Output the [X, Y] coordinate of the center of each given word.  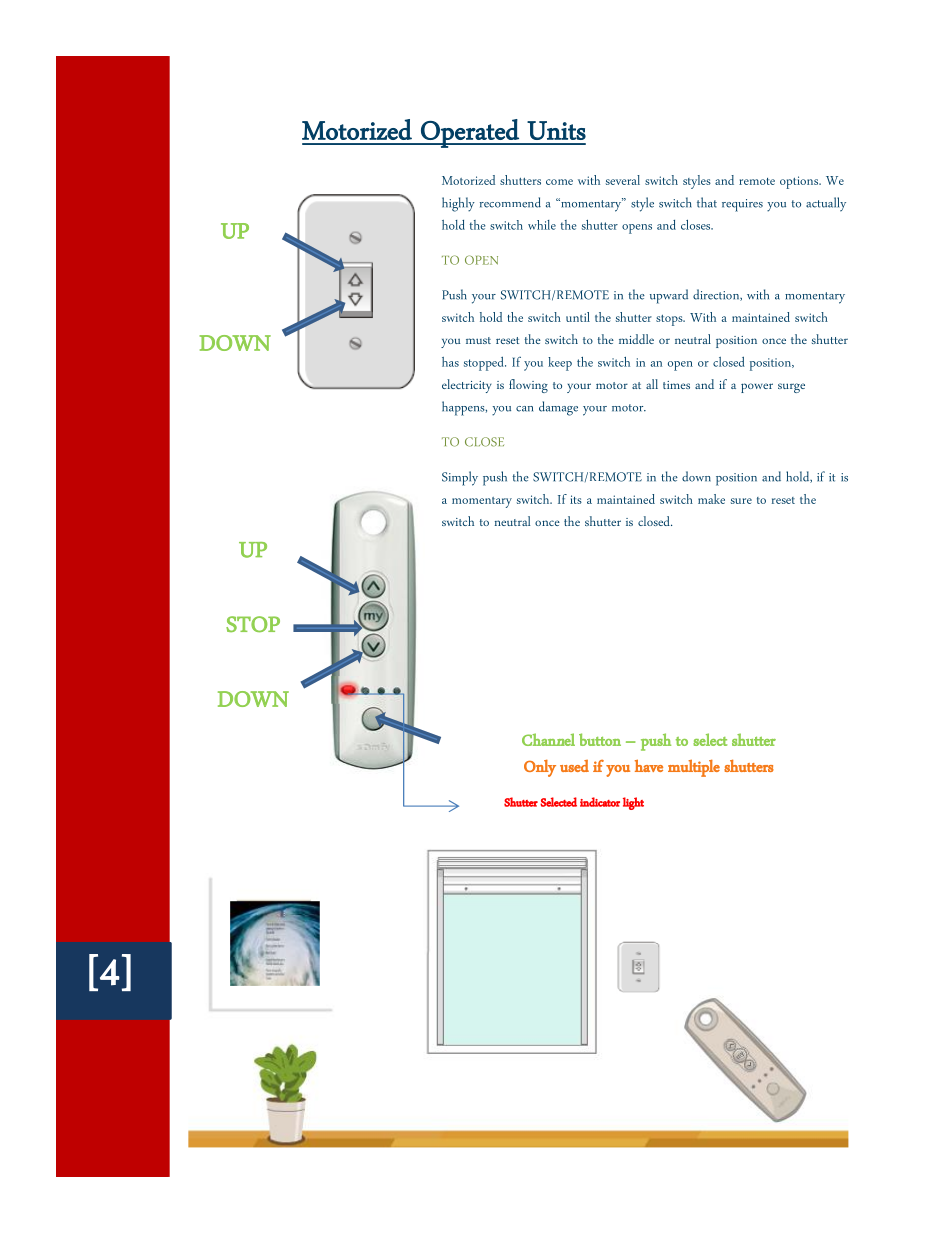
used [574, 766]
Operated [470, 133]
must [478, 340]
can [524, 409]
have [649, 765]
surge [791, 388]
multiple [694, 768]
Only [540, 768]
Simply [460, 478]
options [800, 182]
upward [669, 296]
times [676, 385]
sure [741, 501]
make [711, 499]
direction [717, 295]
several [623, 180]
